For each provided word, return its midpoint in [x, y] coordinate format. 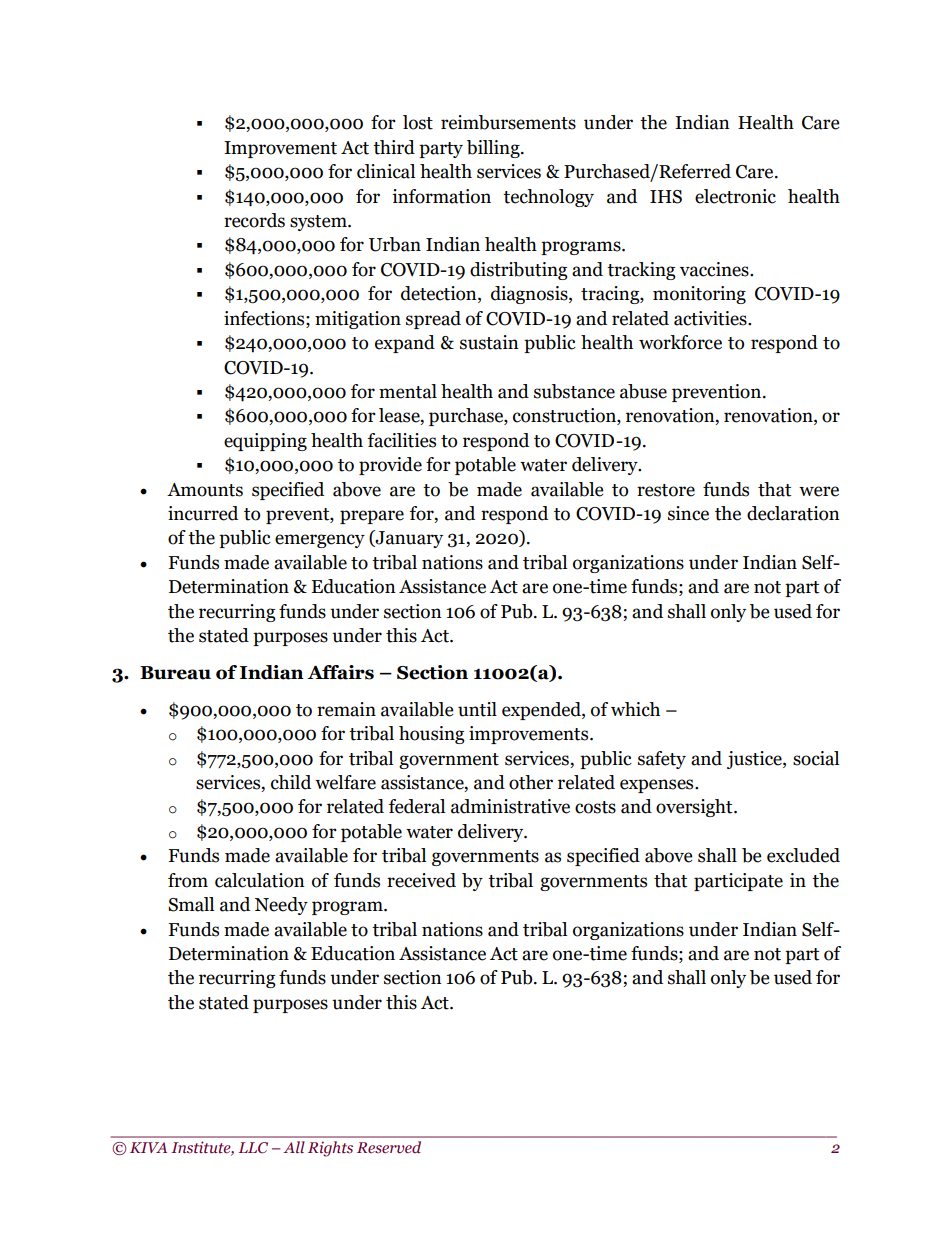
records [254, 220]
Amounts [205, 490]
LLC [253, 1147]
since [688, 513]
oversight [695, 808]
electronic [735, 196]
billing [494, 149]
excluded [803, 855]
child [291, 782]
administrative [510, 806]
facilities [402, 440]
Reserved [389, 1147]
